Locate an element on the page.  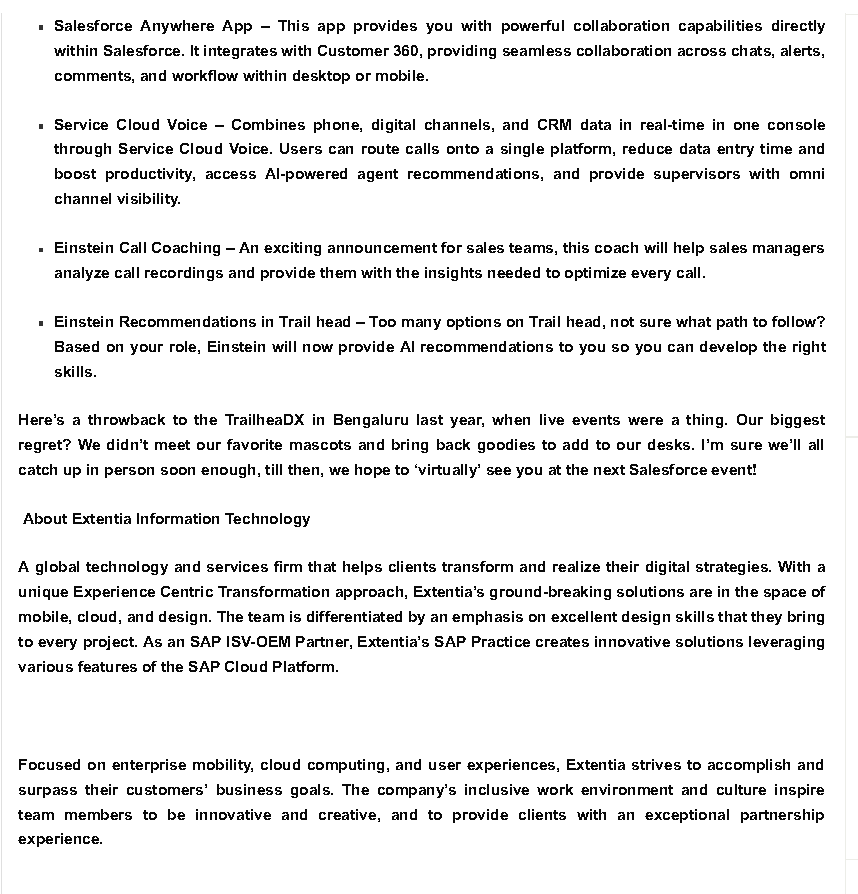
integrates is located at coordinates (240, 52).
